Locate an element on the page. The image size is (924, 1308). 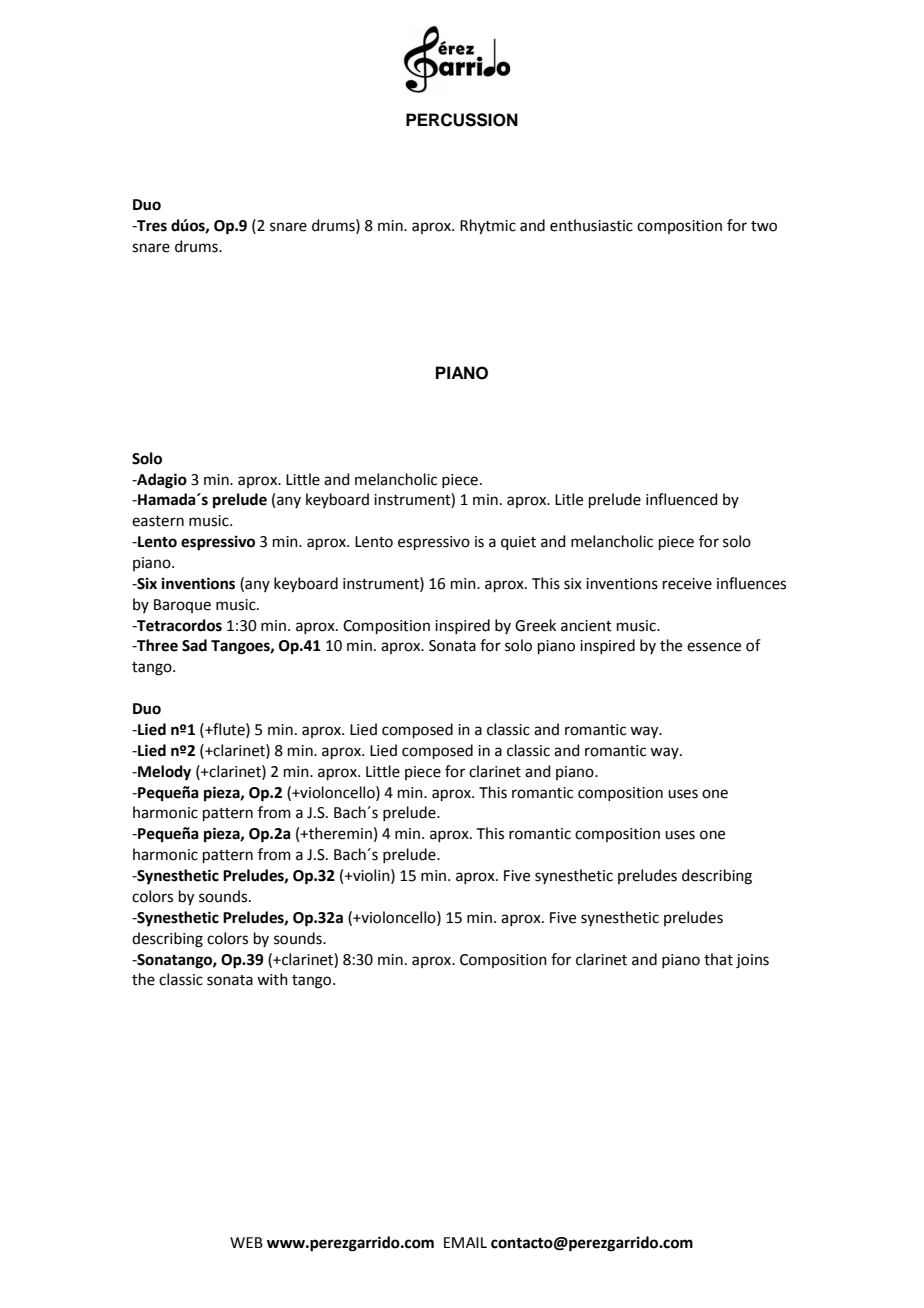
influenced is located at coordinates (682, 499).
